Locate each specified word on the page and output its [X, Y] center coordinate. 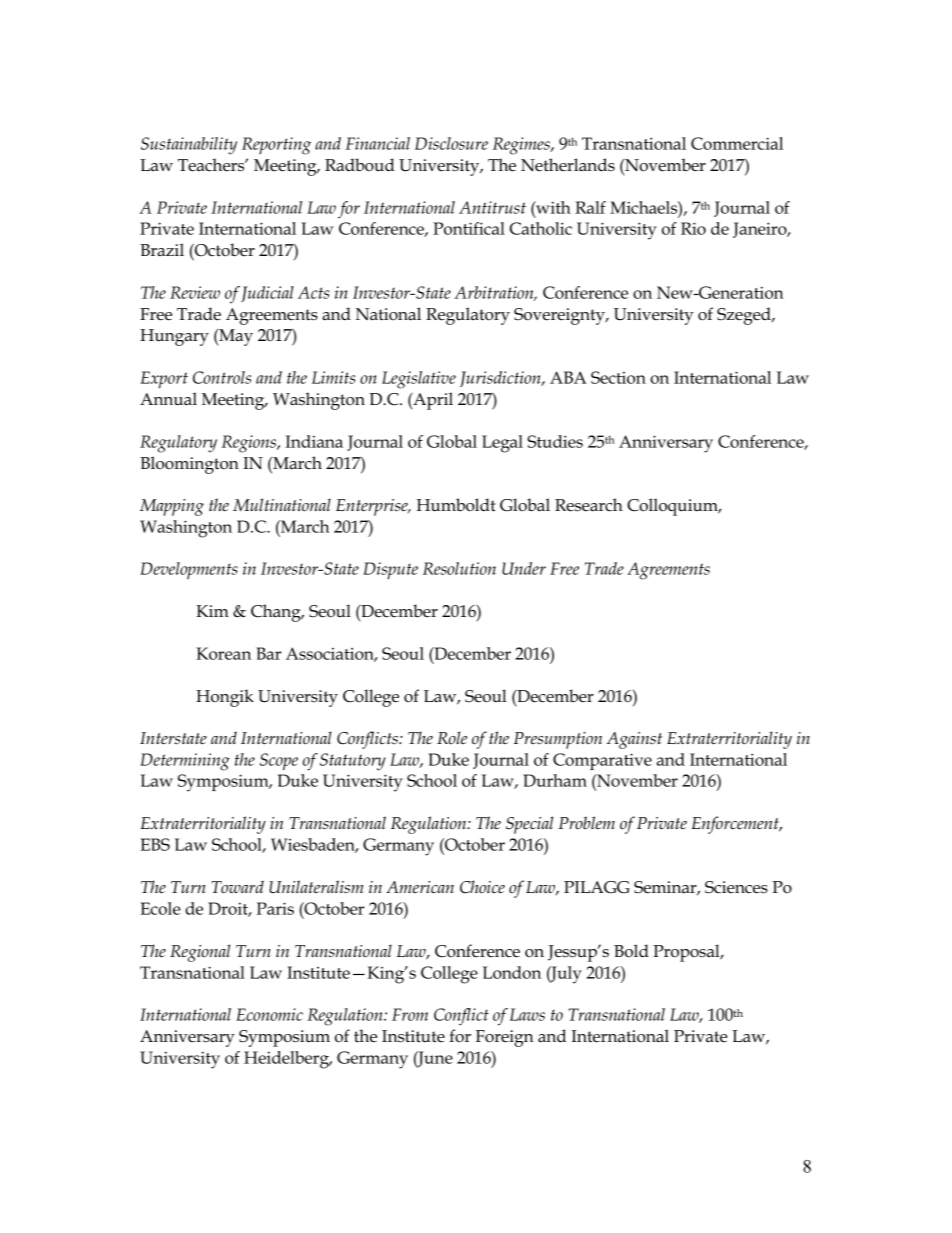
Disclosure [451, 143]
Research [589, 505]
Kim [212, 611]
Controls [222, 377]
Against [634, 740]
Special [529, 825]
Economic [269, 1014]
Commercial [737, 143]
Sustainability [189, 146]
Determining [185, 762]
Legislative [419, 380]
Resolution [459, 568]
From [410, 1014]
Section [618, 377]
